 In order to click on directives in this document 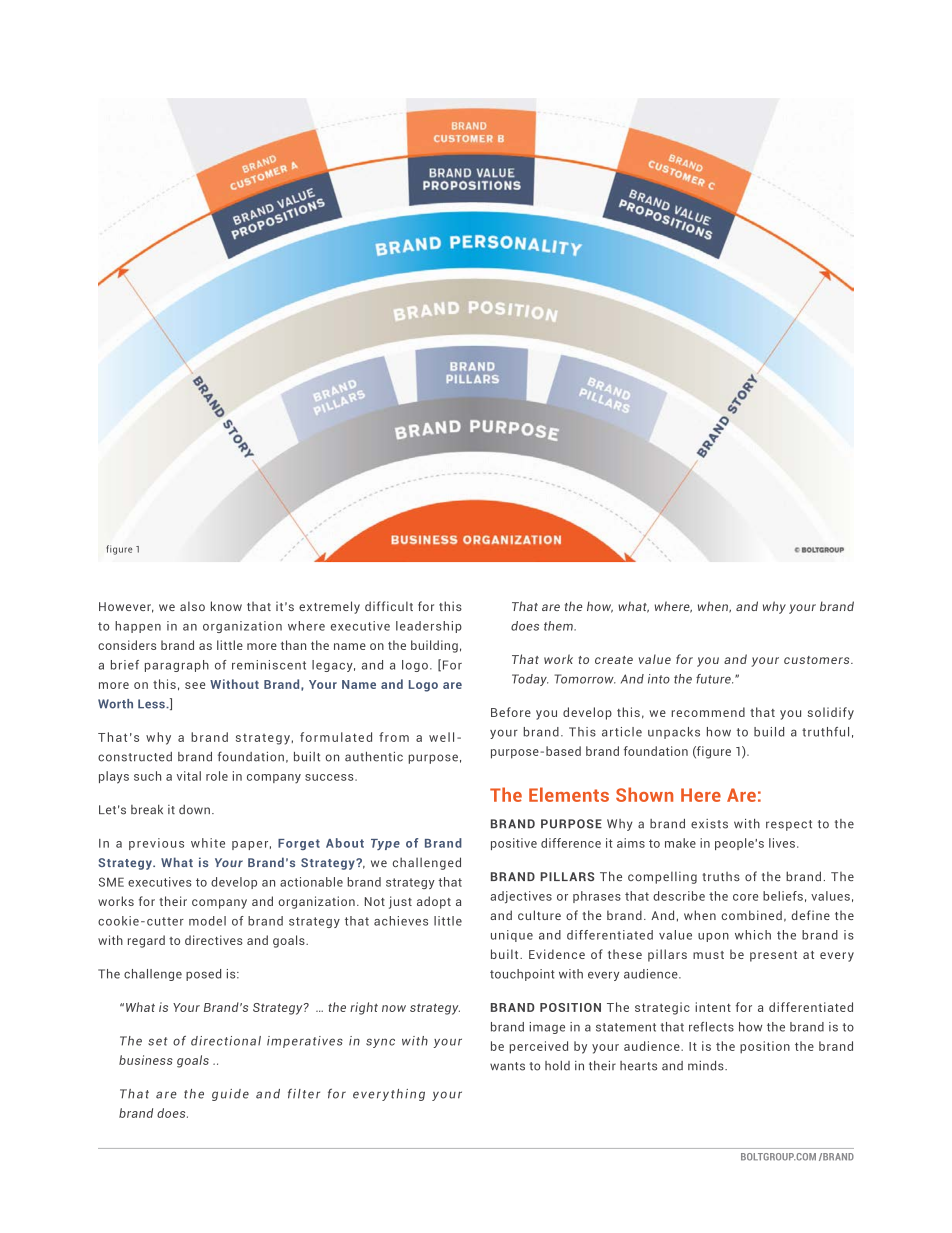, I will do `click(213, 940)`.
